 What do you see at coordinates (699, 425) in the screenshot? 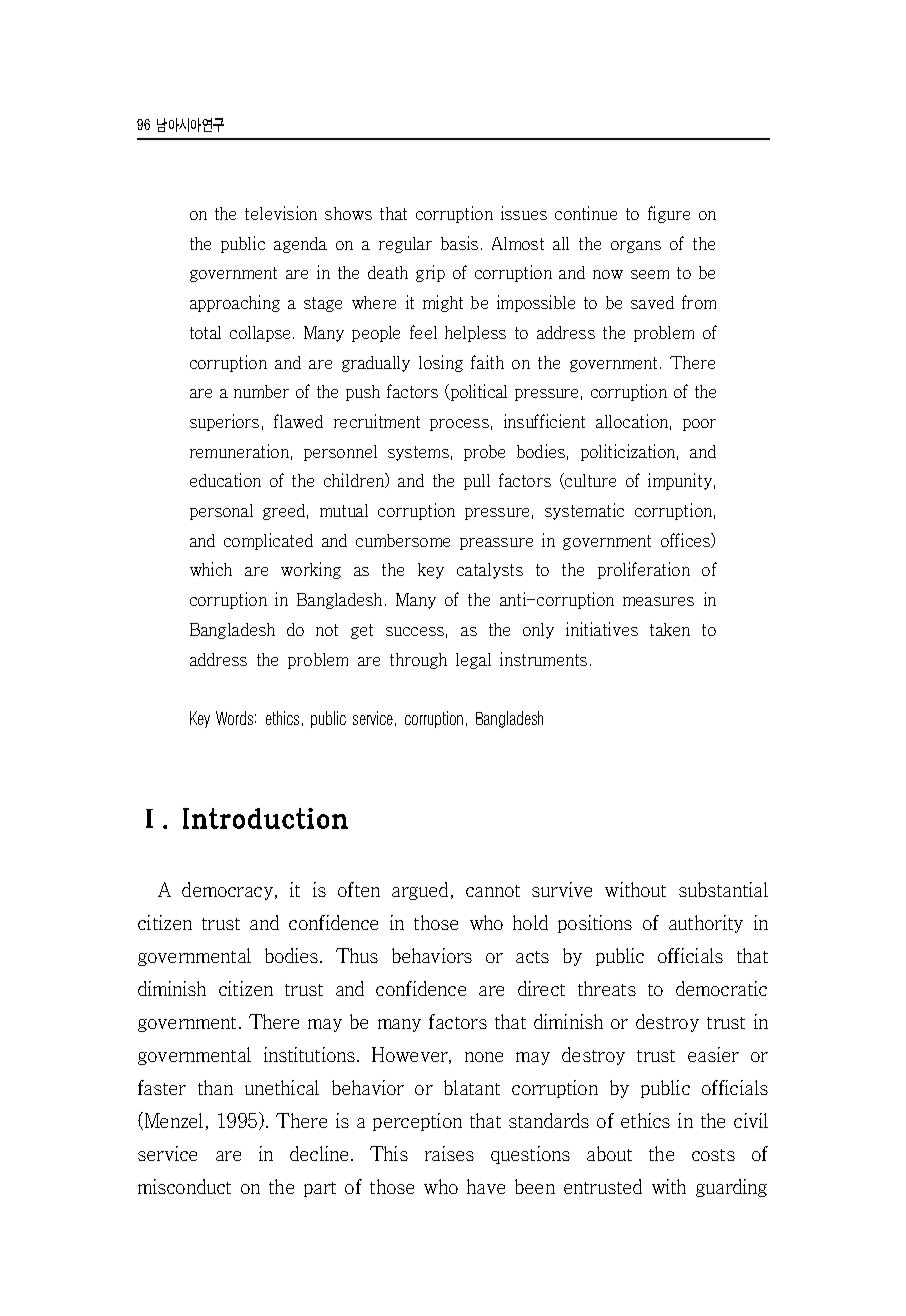
I see `poor` at bounding box center [699, 425].
